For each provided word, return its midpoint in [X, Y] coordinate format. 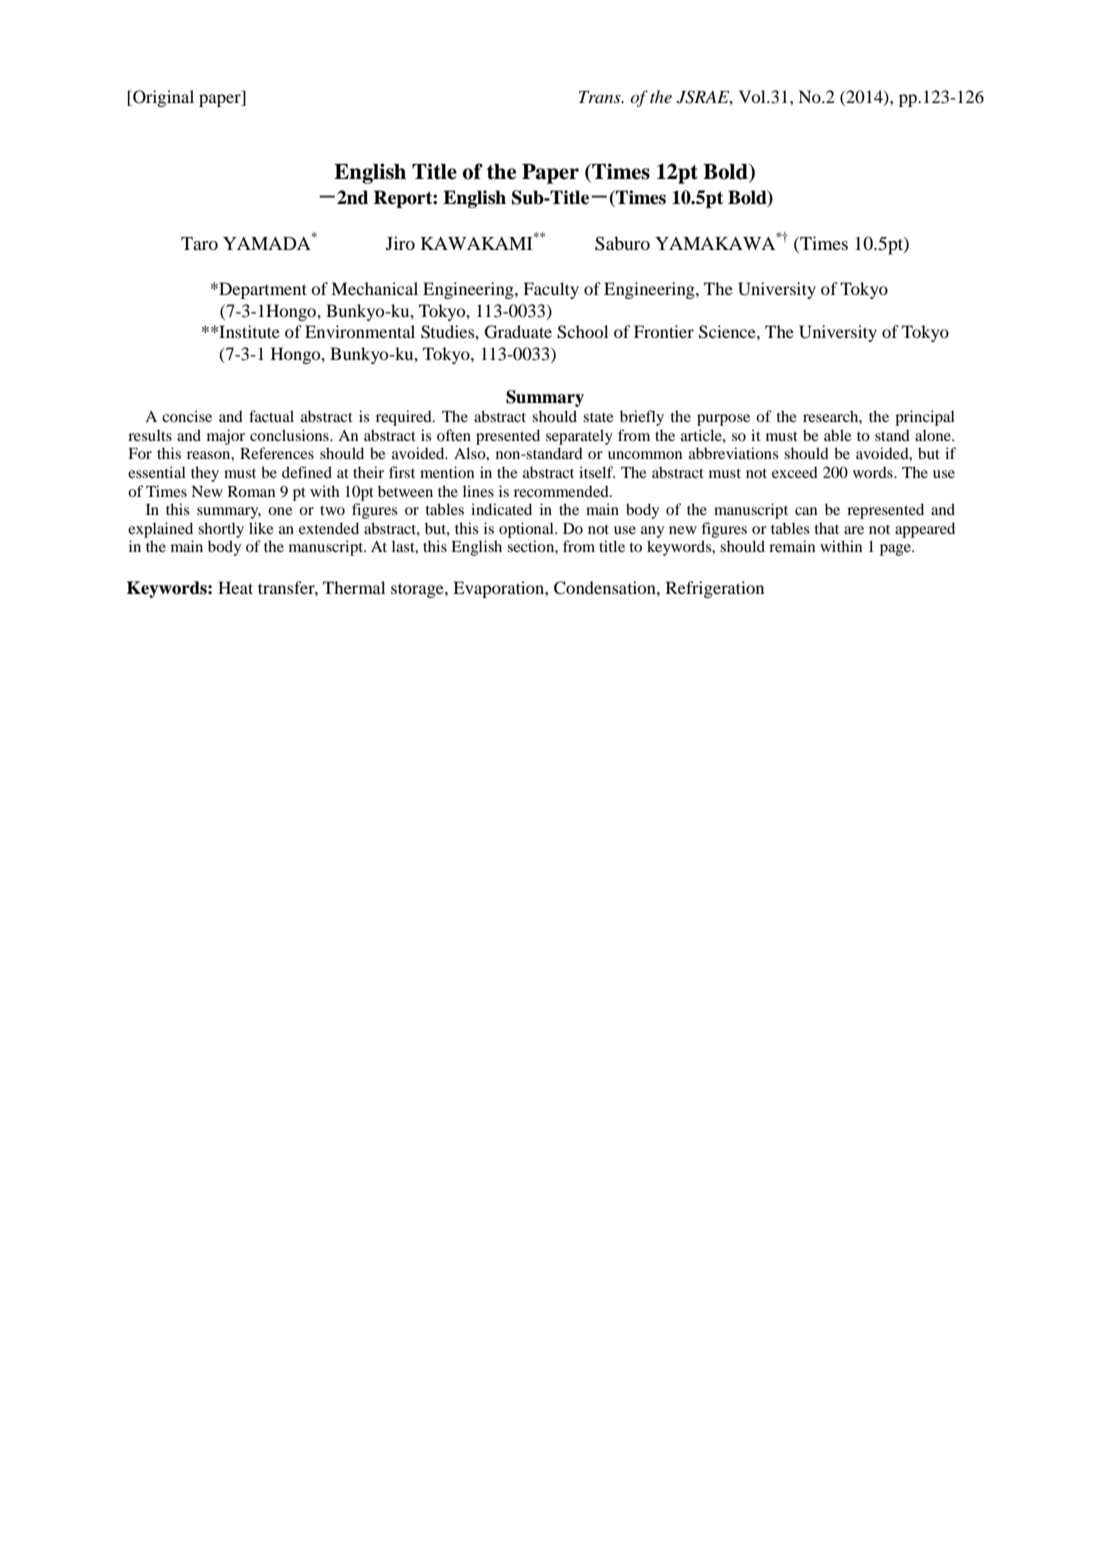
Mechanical [374, 288]
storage [418, 590]
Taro [199, 243]
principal [925, 418]
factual [271, 416]
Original [162, 98]
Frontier [664, 331]
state [598, 417]
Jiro [400, 243]
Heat [235, 587]
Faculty [551, 290]
